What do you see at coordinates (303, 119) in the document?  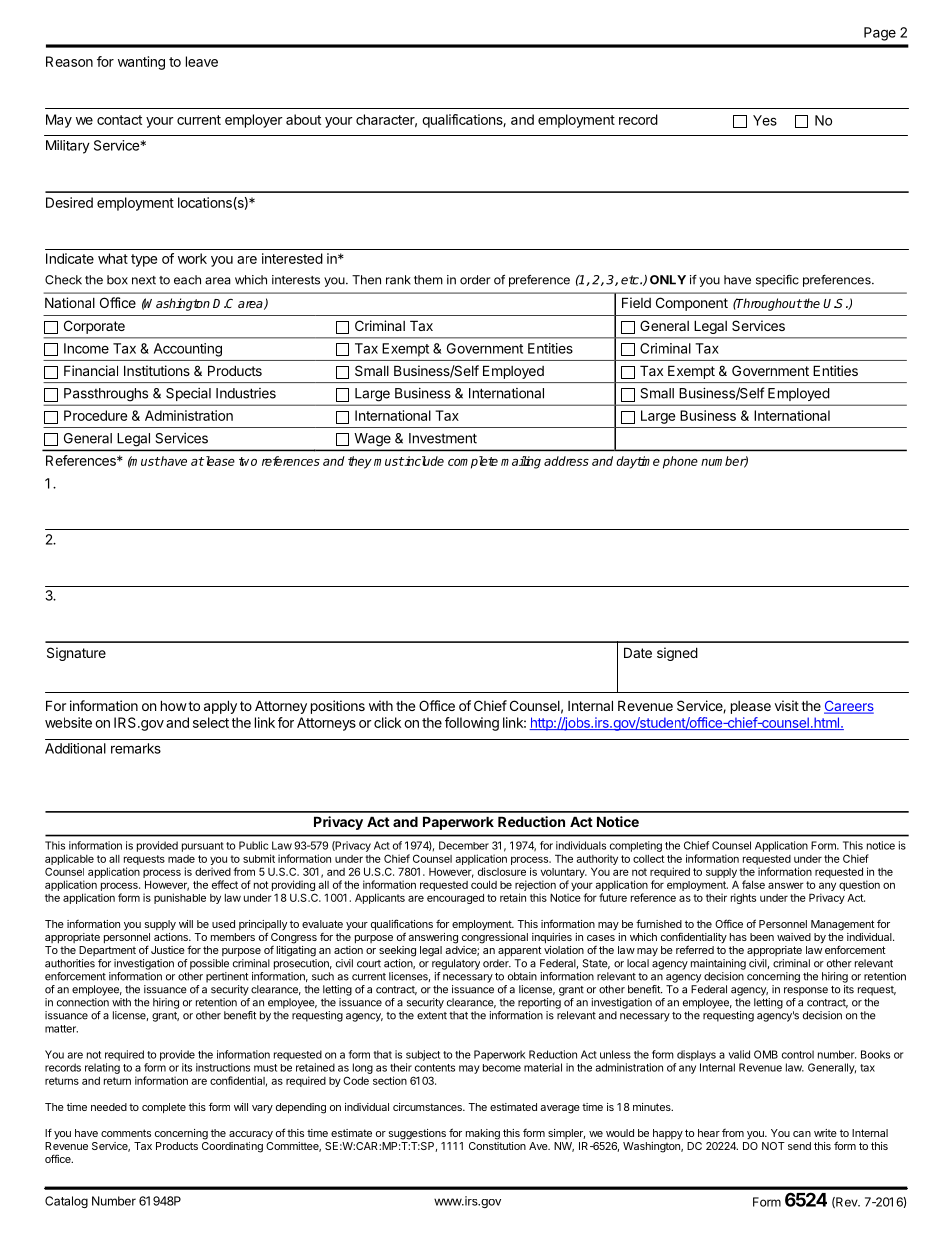 I see `about` at bounding box center [303, 119].
